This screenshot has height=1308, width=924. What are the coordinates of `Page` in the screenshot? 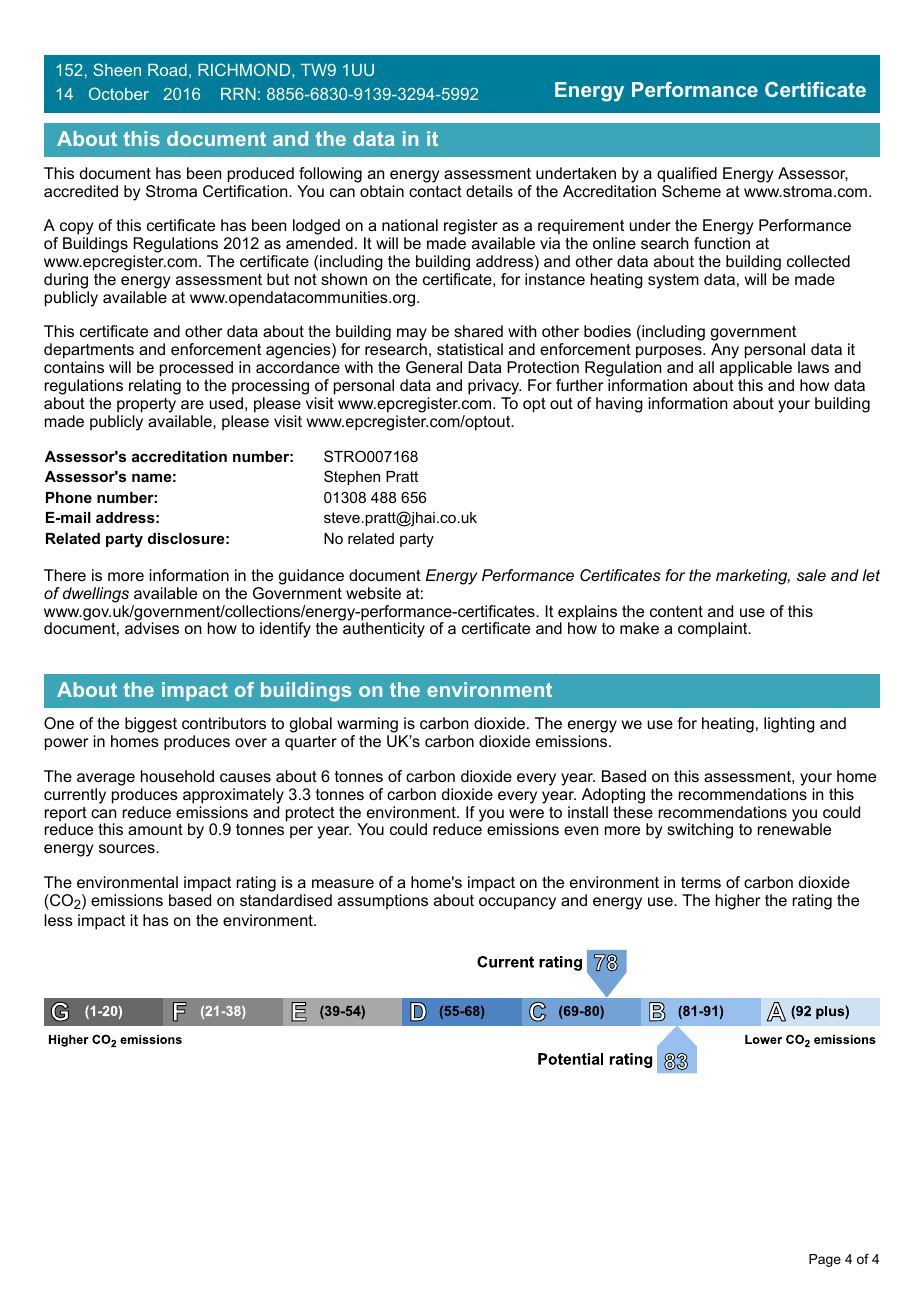 It's located at (825, 1260).
